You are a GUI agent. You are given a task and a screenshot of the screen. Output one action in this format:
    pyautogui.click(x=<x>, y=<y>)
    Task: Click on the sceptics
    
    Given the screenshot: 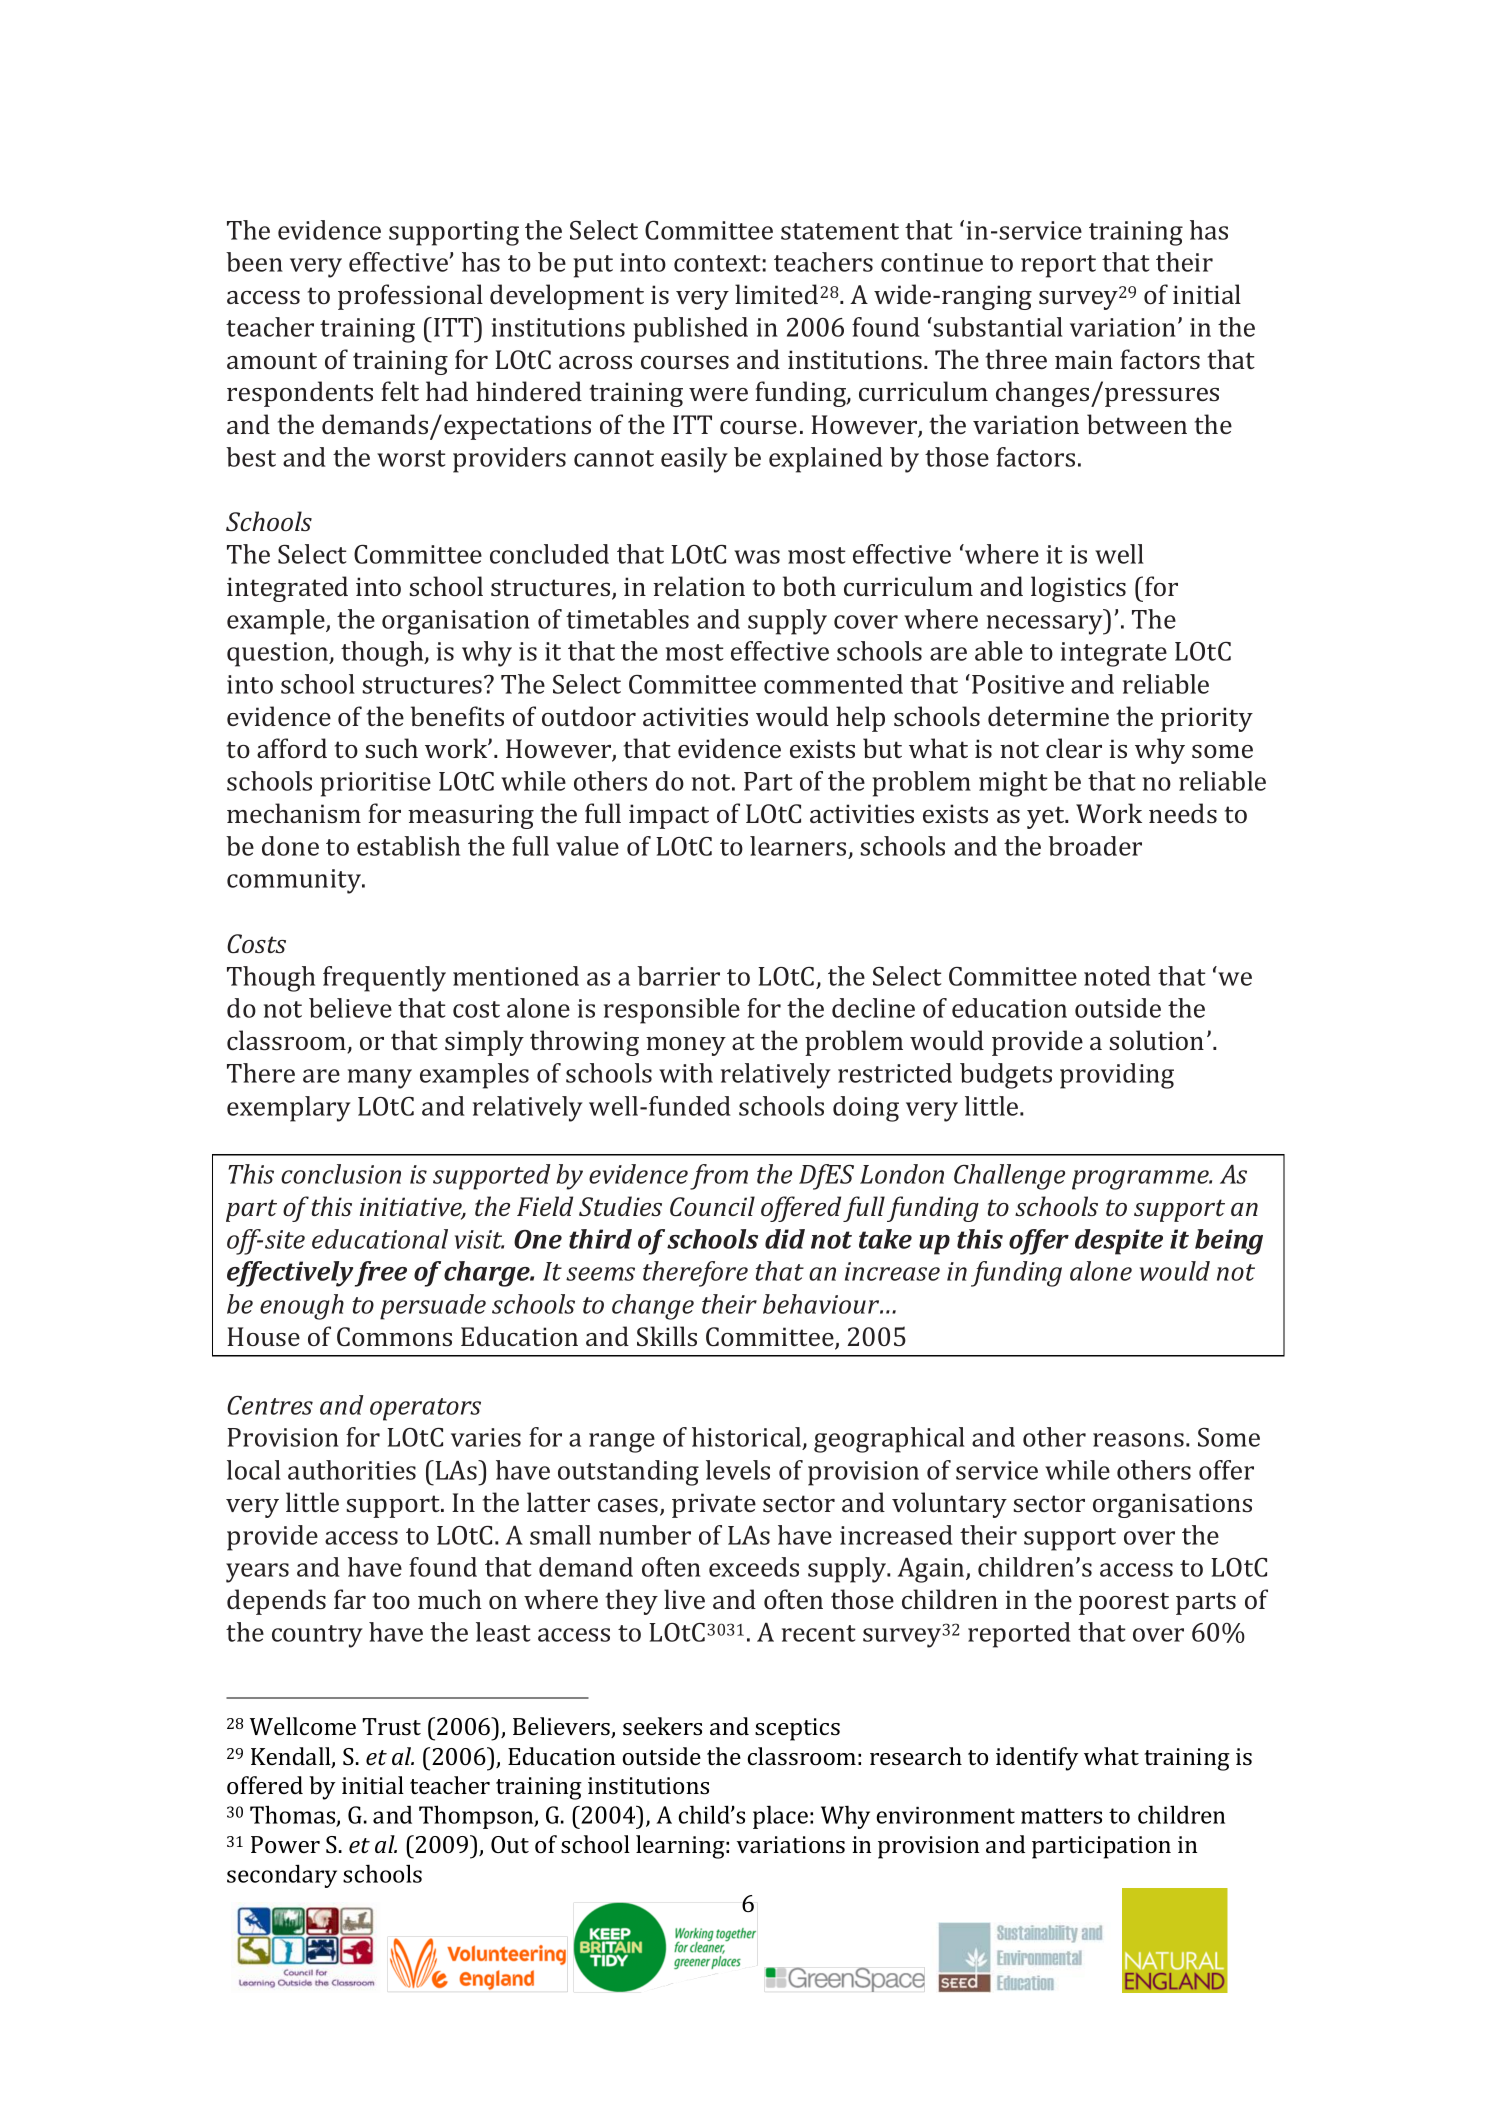 What is the action you would take?
    pyautogui.click(x=797, y=1729)
